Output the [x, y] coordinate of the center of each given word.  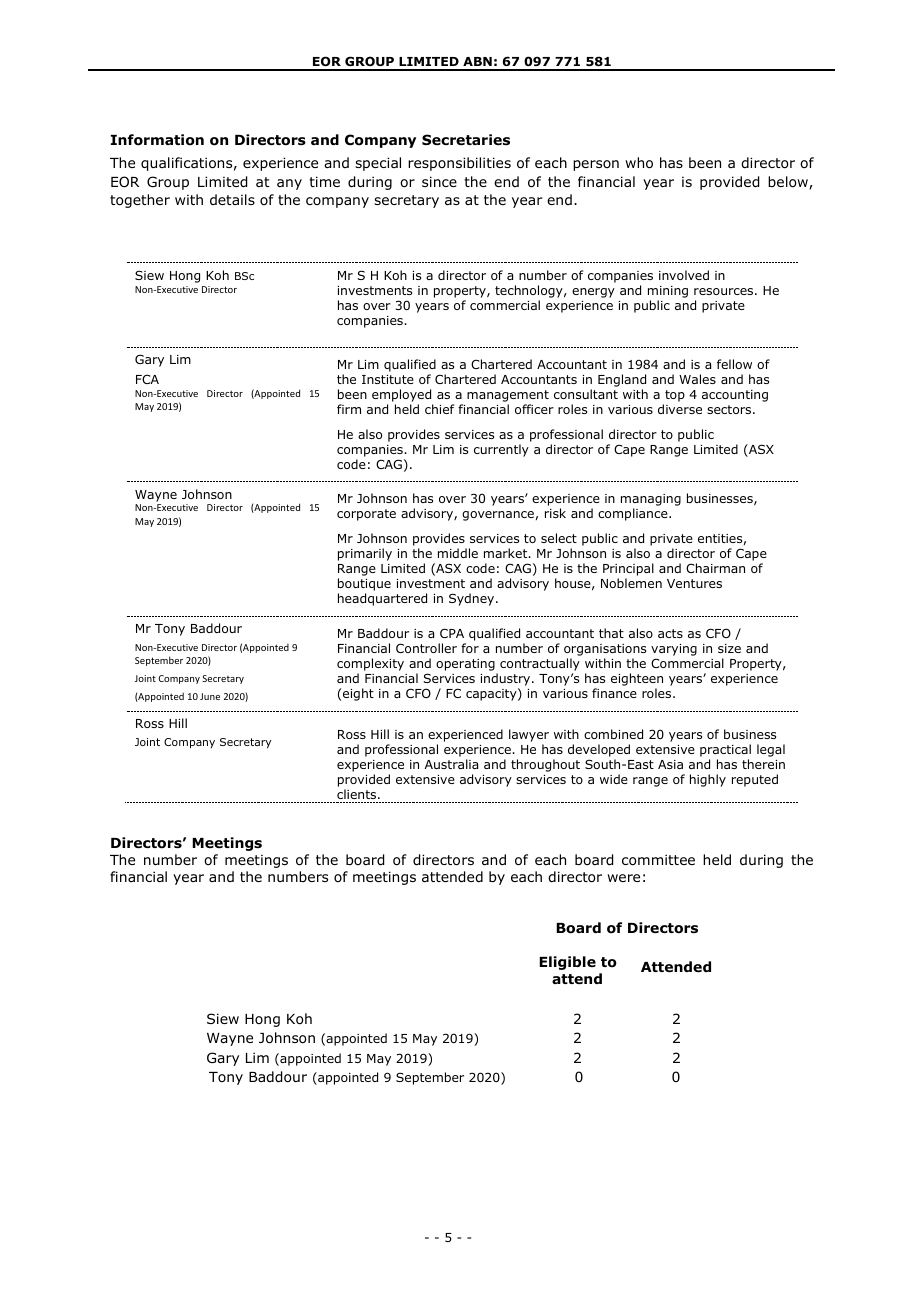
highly [708, 780]
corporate [366, 515]
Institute [388, 379]
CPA [452, 633]
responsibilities [459, 164]
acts [670, 633]
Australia [451, 764]
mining [668, 292]
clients [358, 794]
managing [651, 501]
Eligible [567, 963]
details [232, 199]
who [639, 163]
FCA [147, 379]
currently [501, 450]
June [210, 696]
